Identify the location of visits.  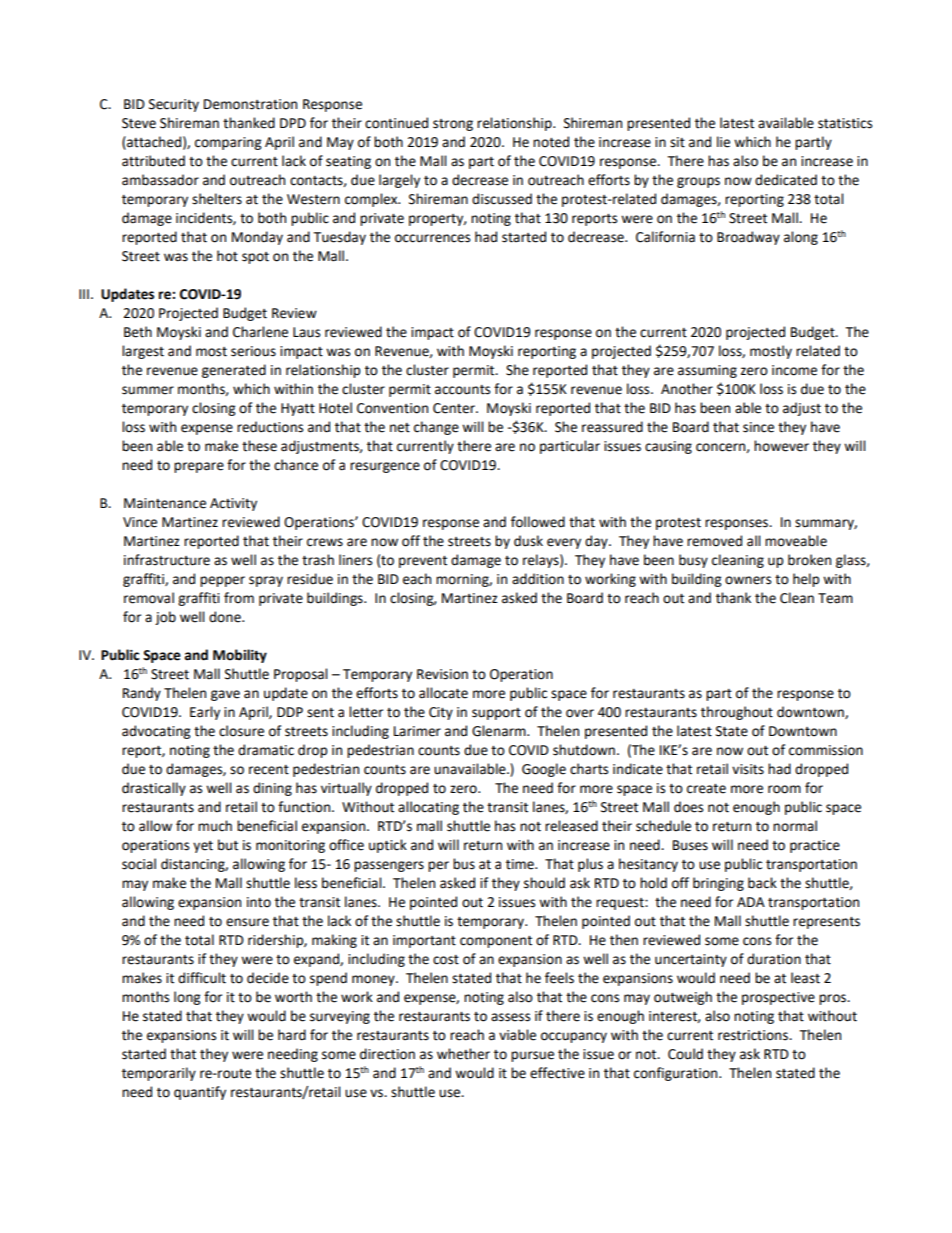
(748, 769).
